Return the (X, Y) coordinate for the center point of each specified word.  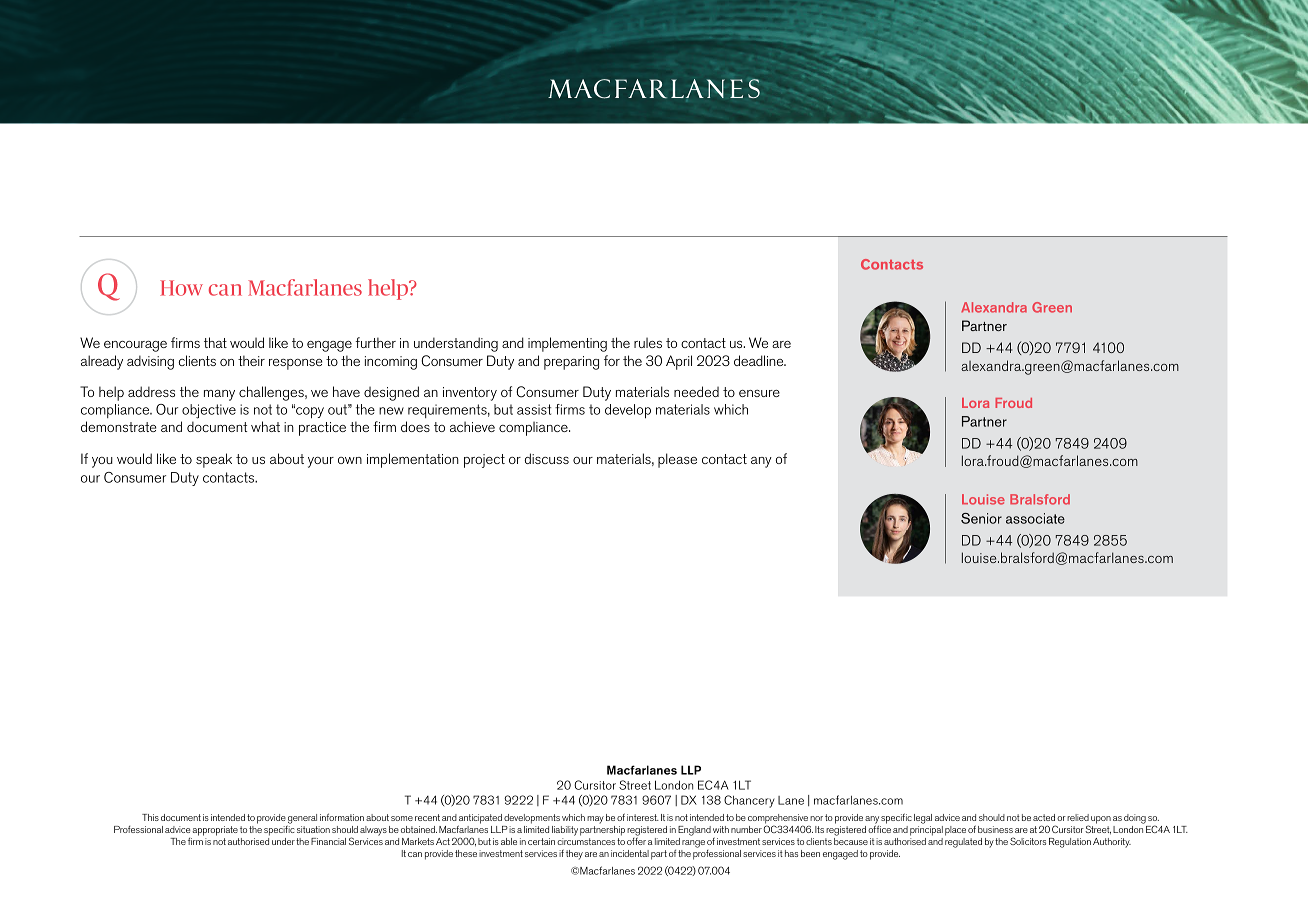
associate (1035, 518)
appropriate (215, 831)
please (677, 460)
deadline (760, 360)
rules (648, 342)
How (181, 288)
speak (214, 460)
